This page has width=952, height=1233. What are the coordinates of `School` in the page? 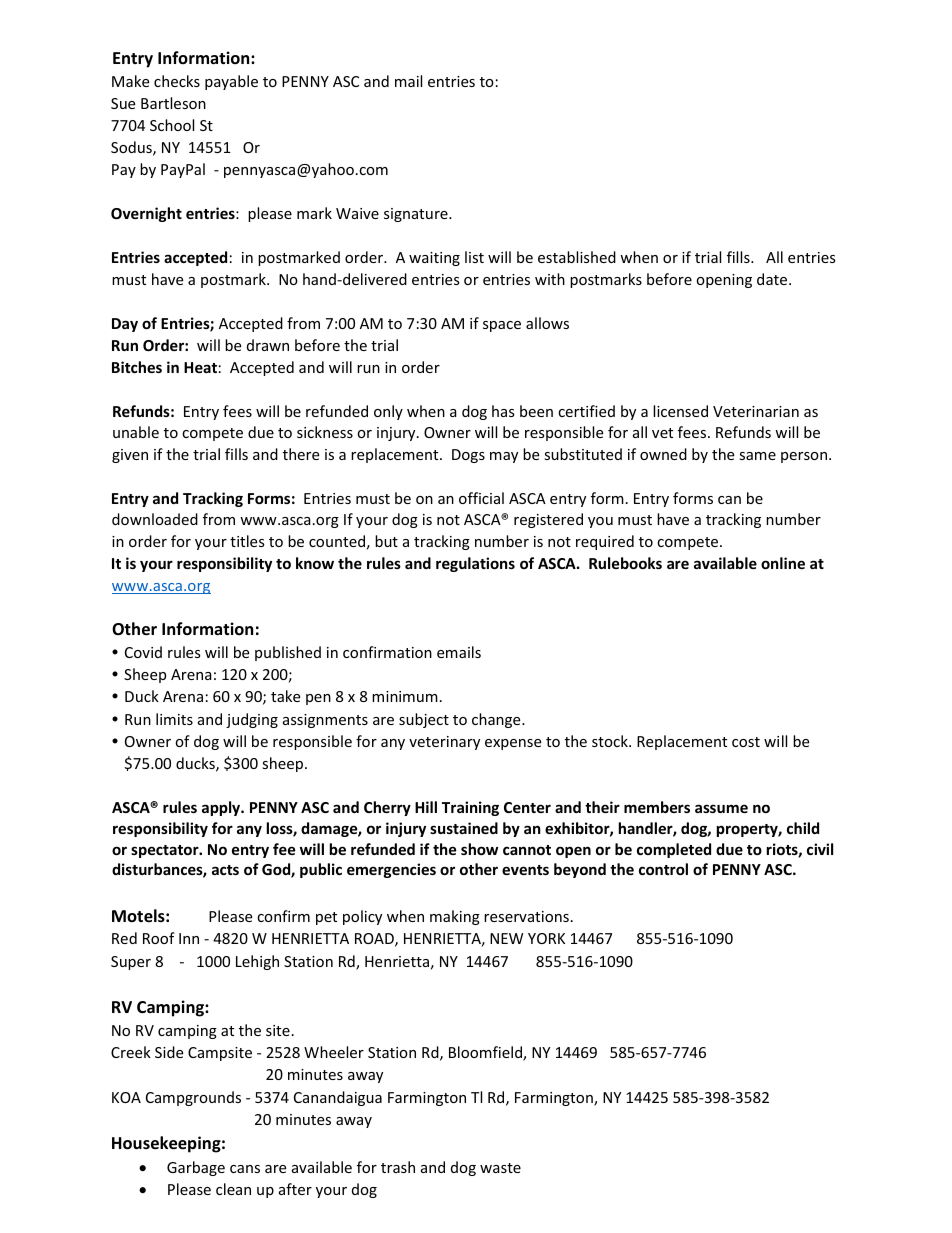 It's located at (172, 125).
